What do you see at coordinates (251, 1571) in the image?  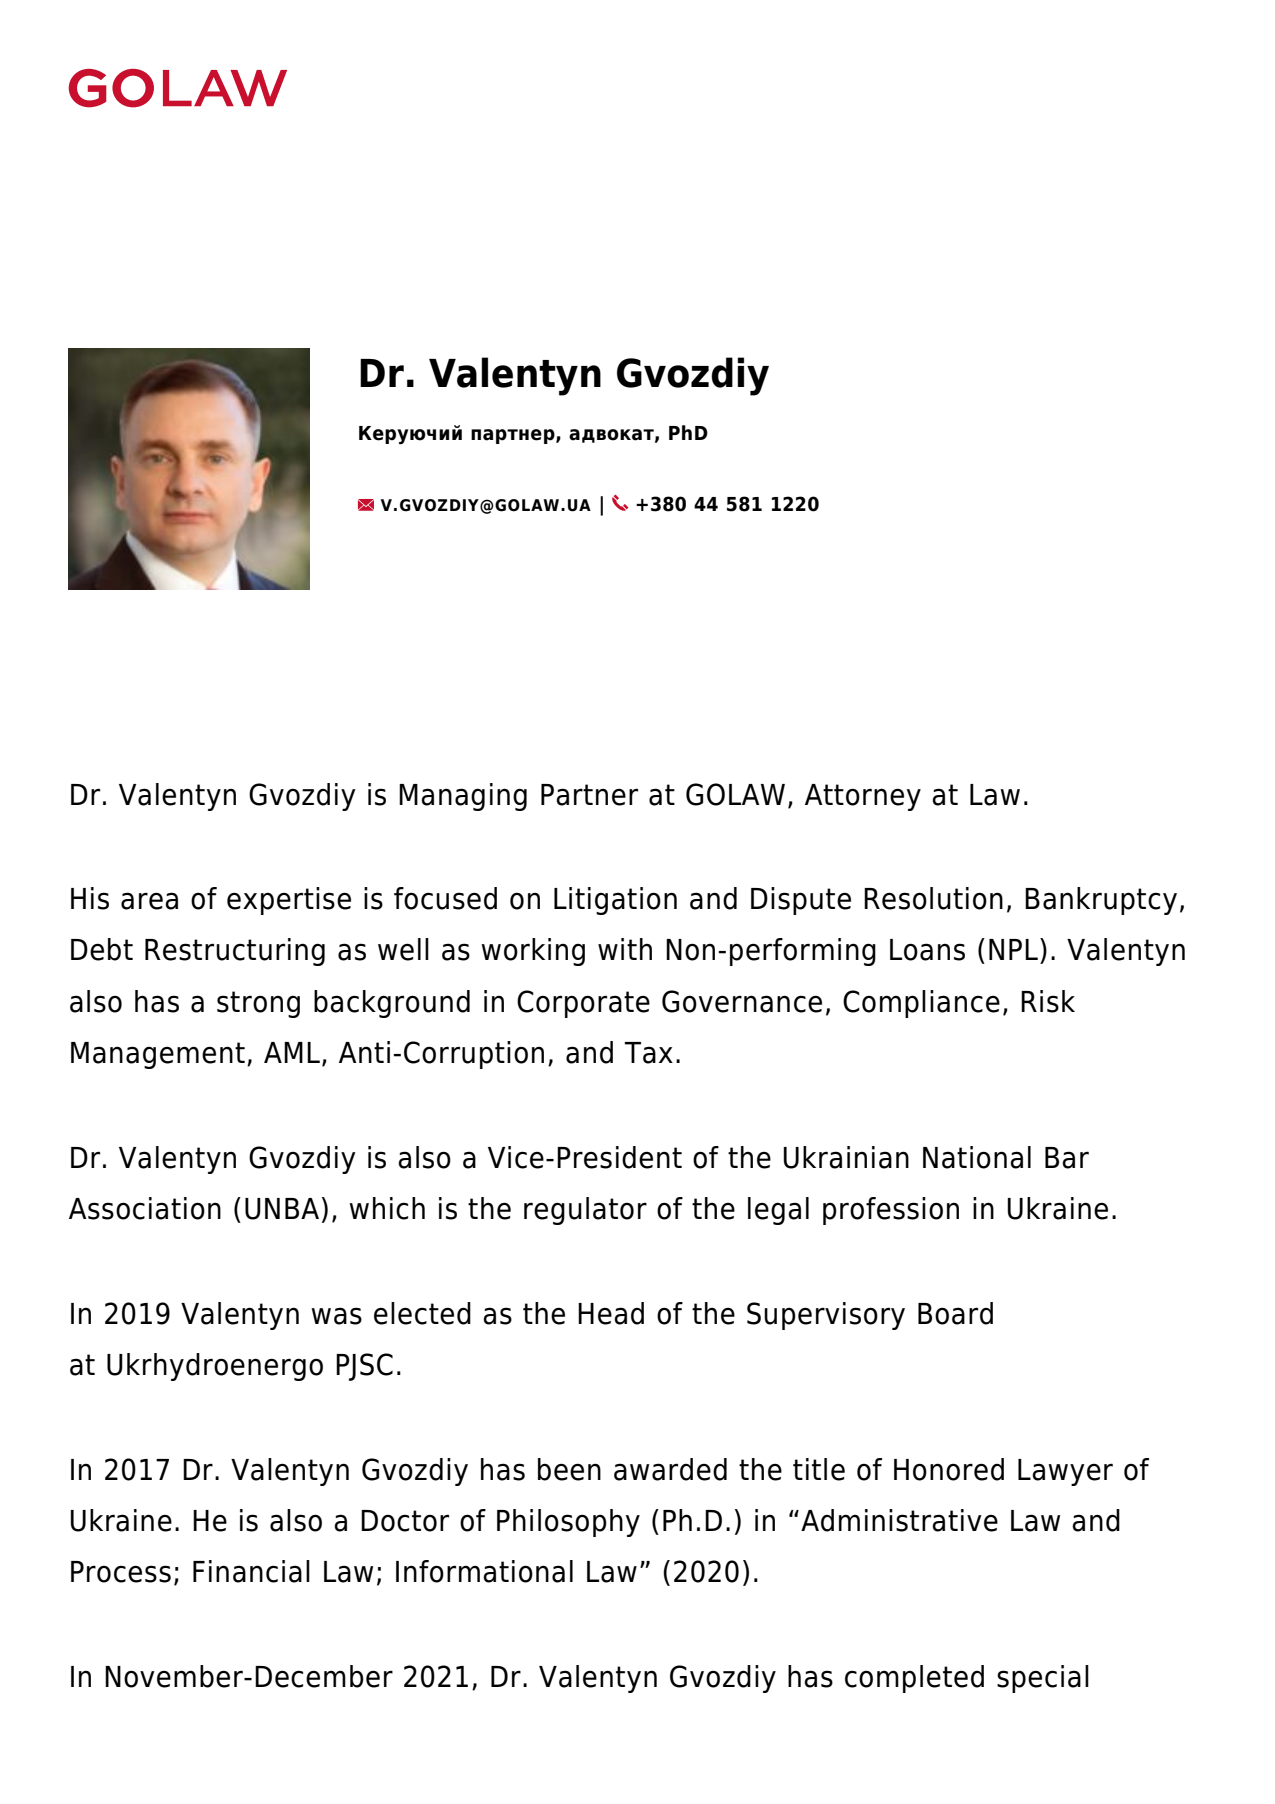 I see `Financial` at bounding box center [251, 1571].
